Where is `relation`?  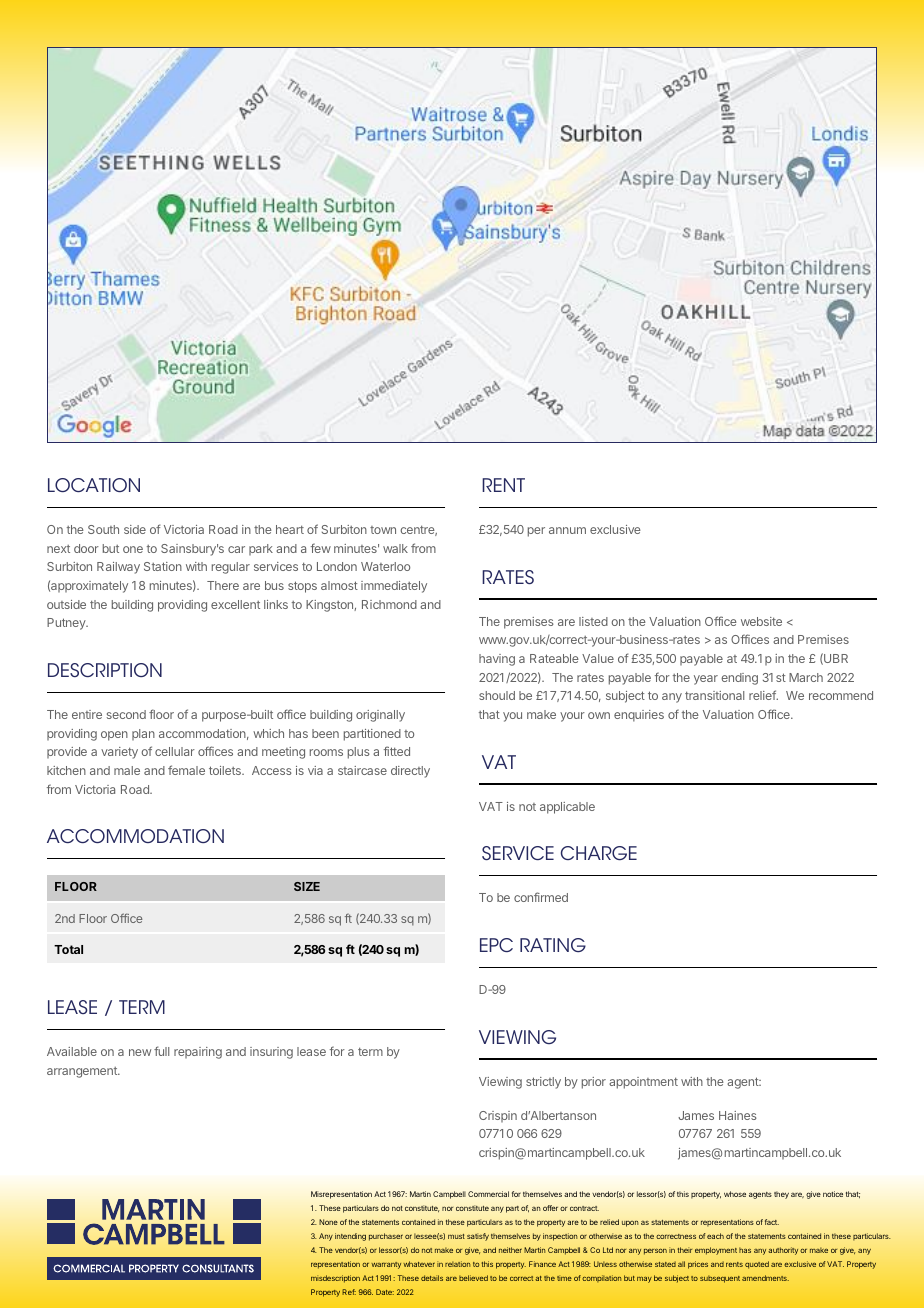 relation is located at coordinates (457, 1264).
